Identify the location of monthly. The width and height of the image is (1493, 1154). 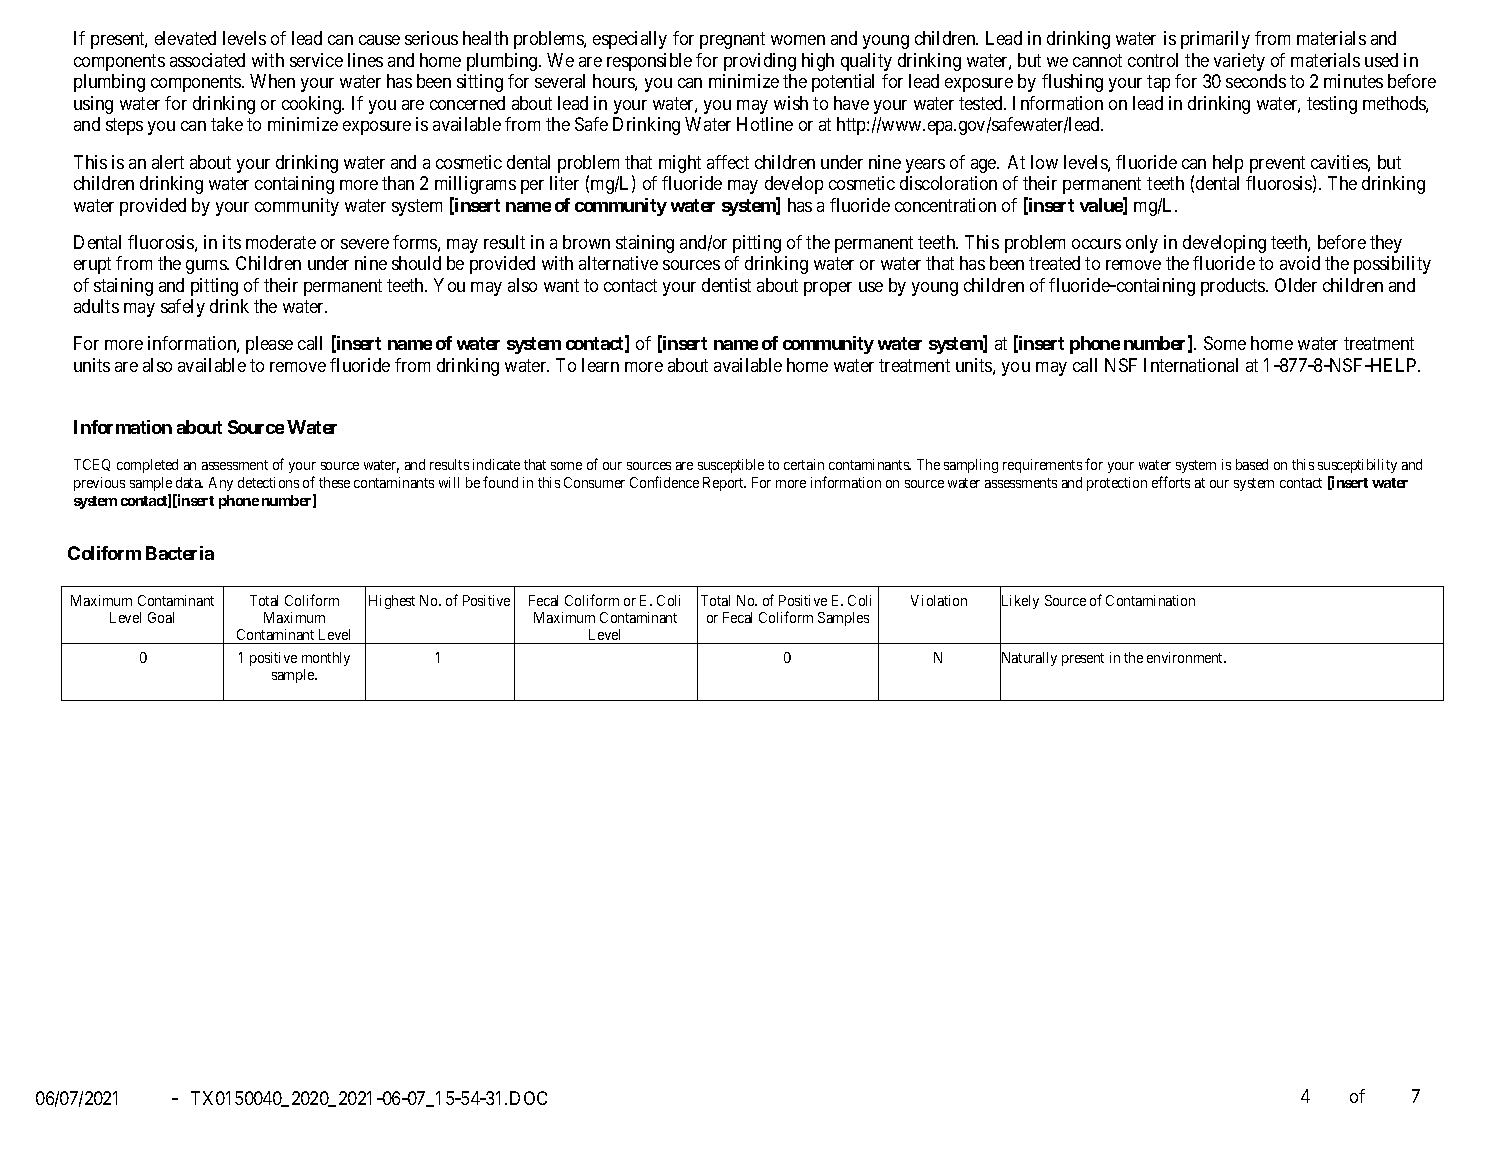
(326, 659).
